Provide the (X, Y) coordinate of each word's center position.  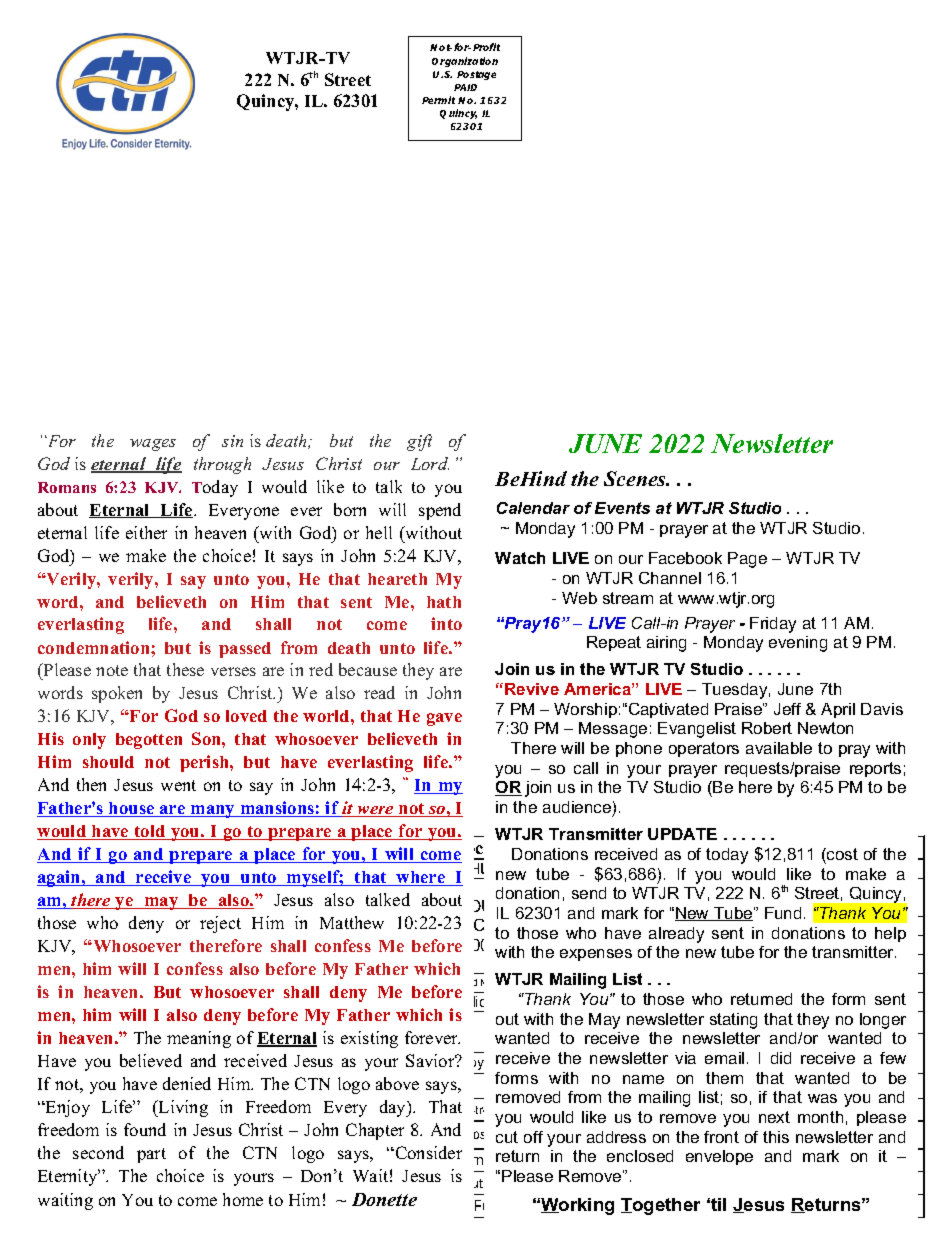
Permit (438, 100)
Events (622, 508)
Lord (430, 463)
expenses (596, 955)
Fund (783, 913)
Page (747, 560)
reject (220, 924)
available (779, 748)
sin (232, 441)
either (146, 532)
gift (419, 442)
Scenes (636, 478)
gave (444, 719)
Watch (520, 558)
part (151, 1155)
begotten (149, 741)
